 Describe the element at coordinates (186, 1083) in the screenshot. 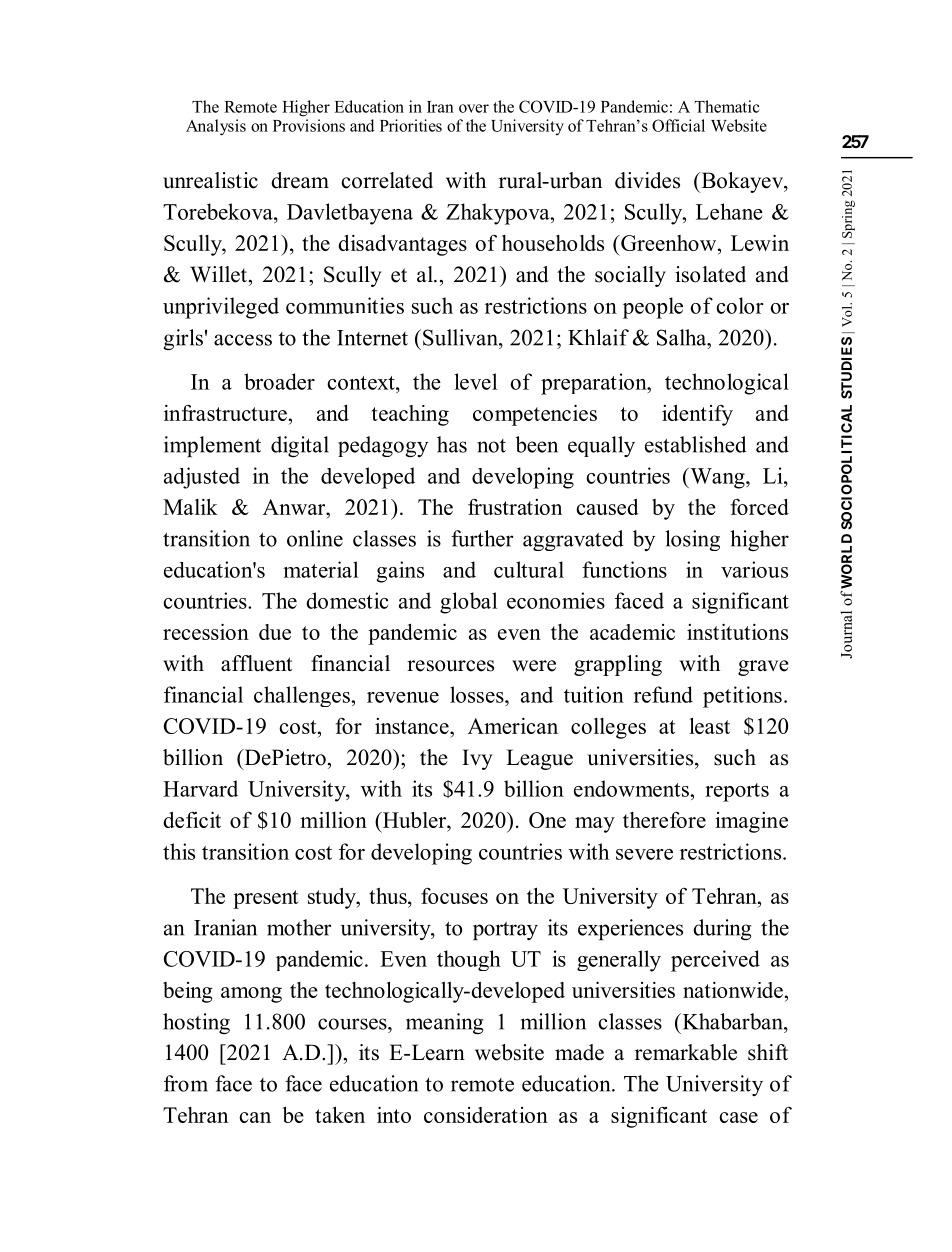

I see `from` at that location.
